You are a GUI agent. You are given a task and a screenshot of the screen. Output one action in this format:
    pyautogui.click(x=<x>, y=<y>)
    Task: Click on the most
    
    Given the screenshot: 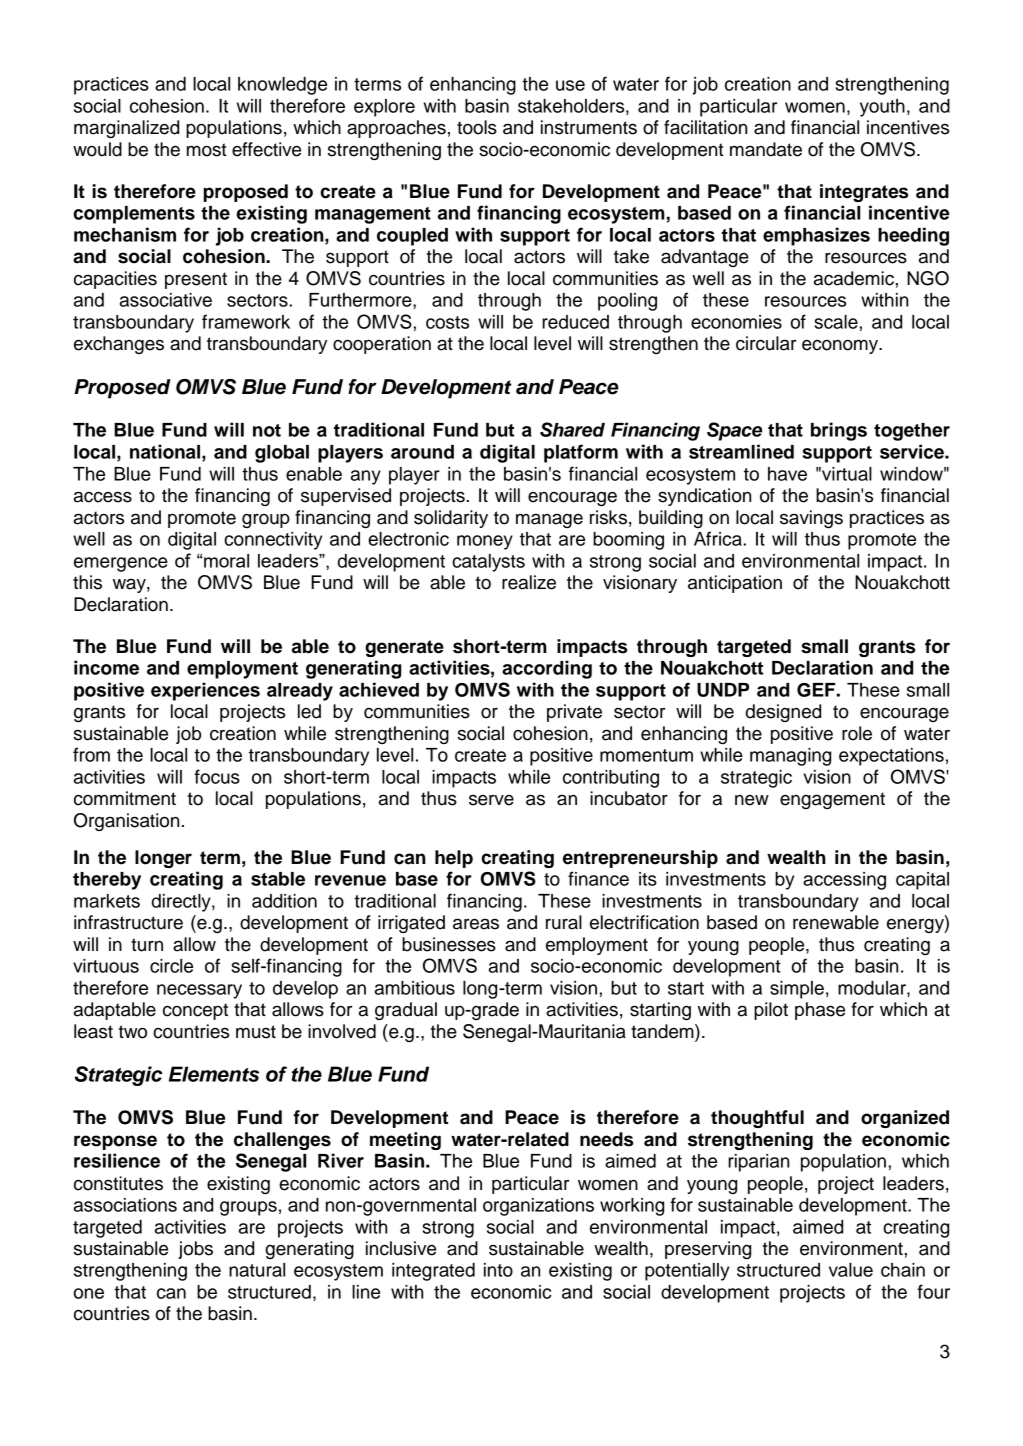 What is the action you would take?
    pyautogui.click(x=206, y=150)
